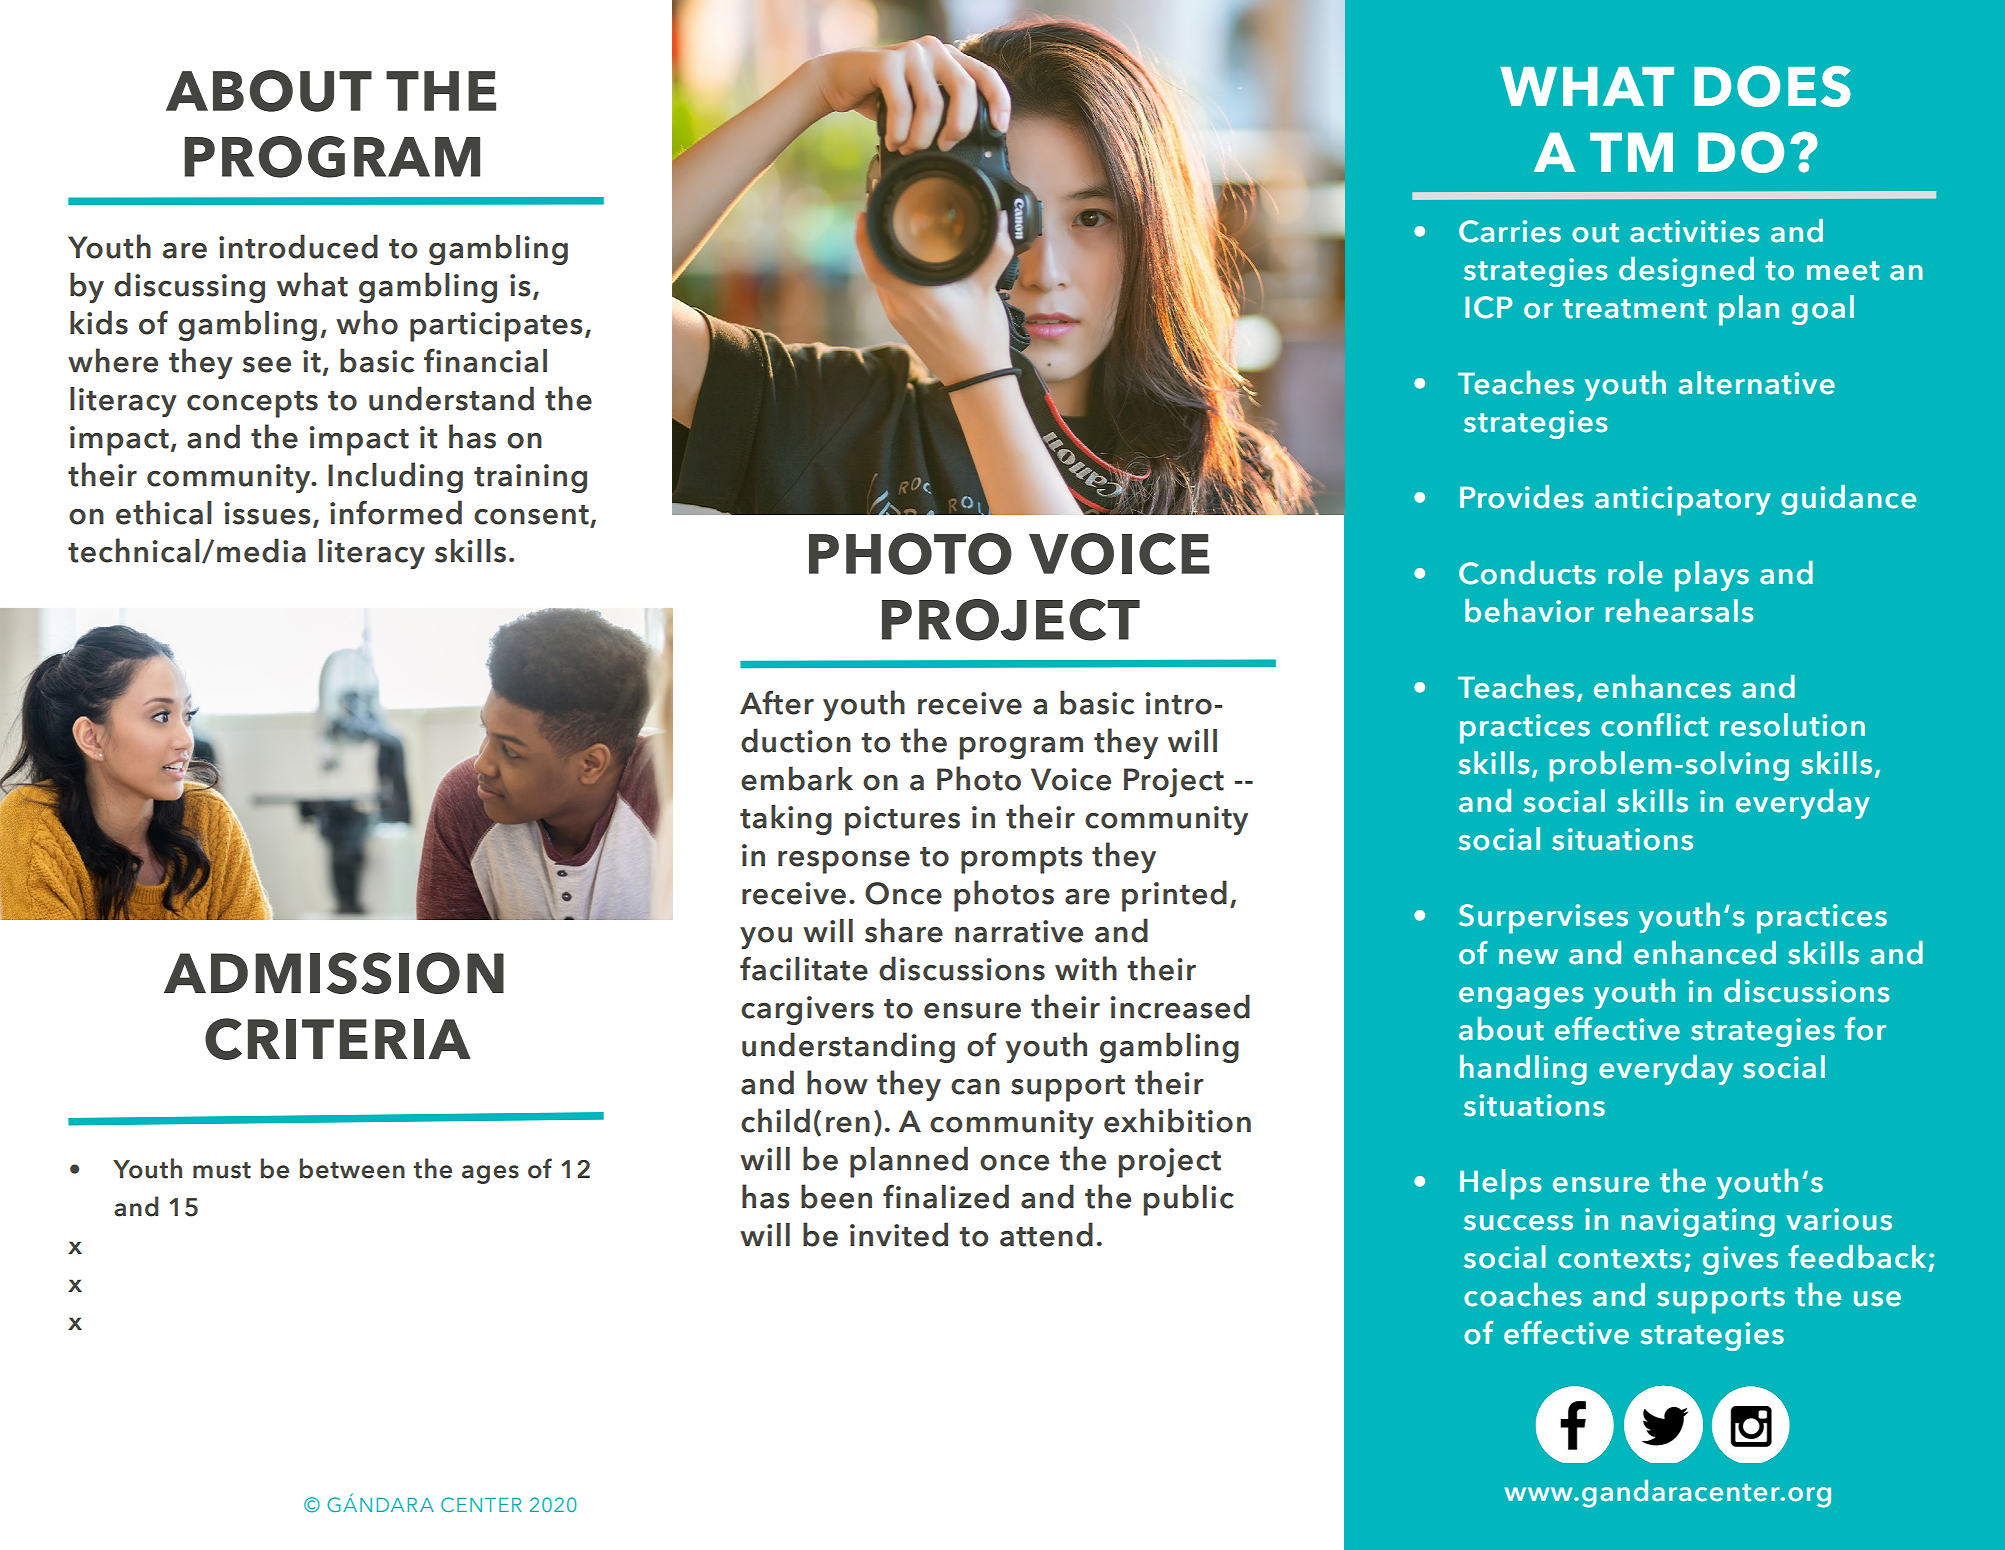 This screenshot has width=2005, height=1550. Describe the element at coordinates (1662, 686) in the screenshot. I see `enhances` at that location.
